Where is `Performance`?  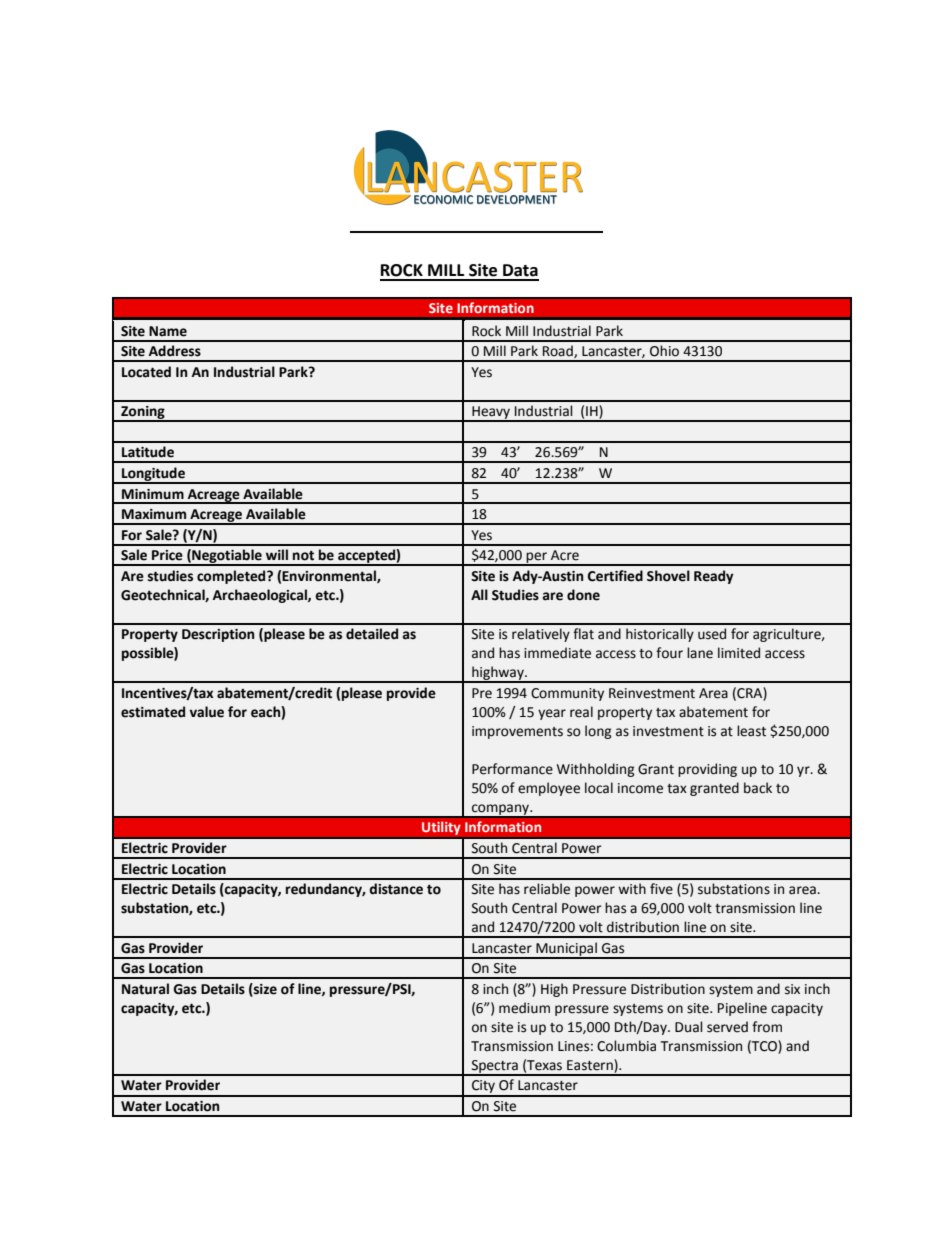
Performance is located at coordinates (512, 769).
